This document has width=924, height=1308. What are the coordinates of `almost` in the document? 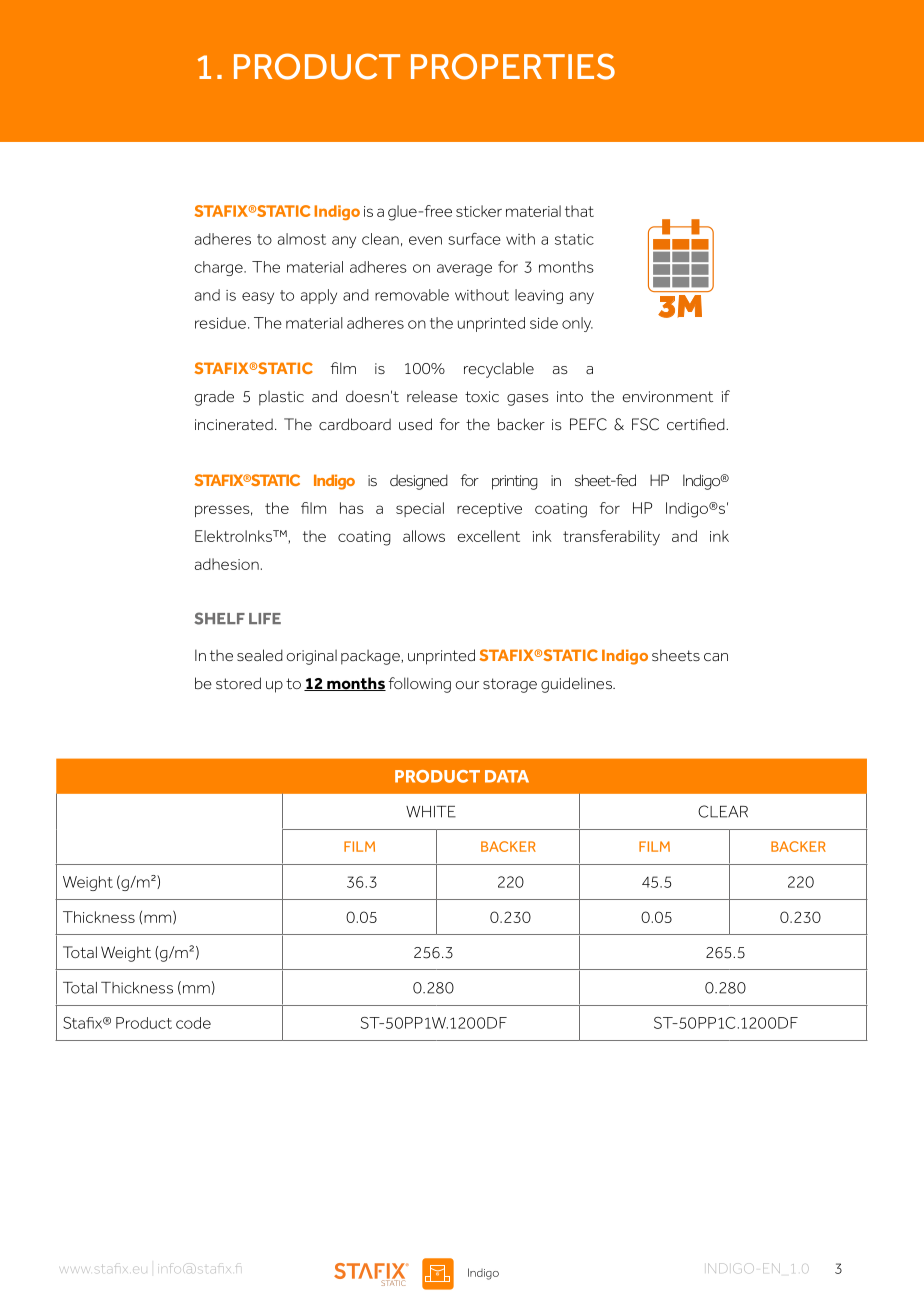 It's located at (302, 239).
